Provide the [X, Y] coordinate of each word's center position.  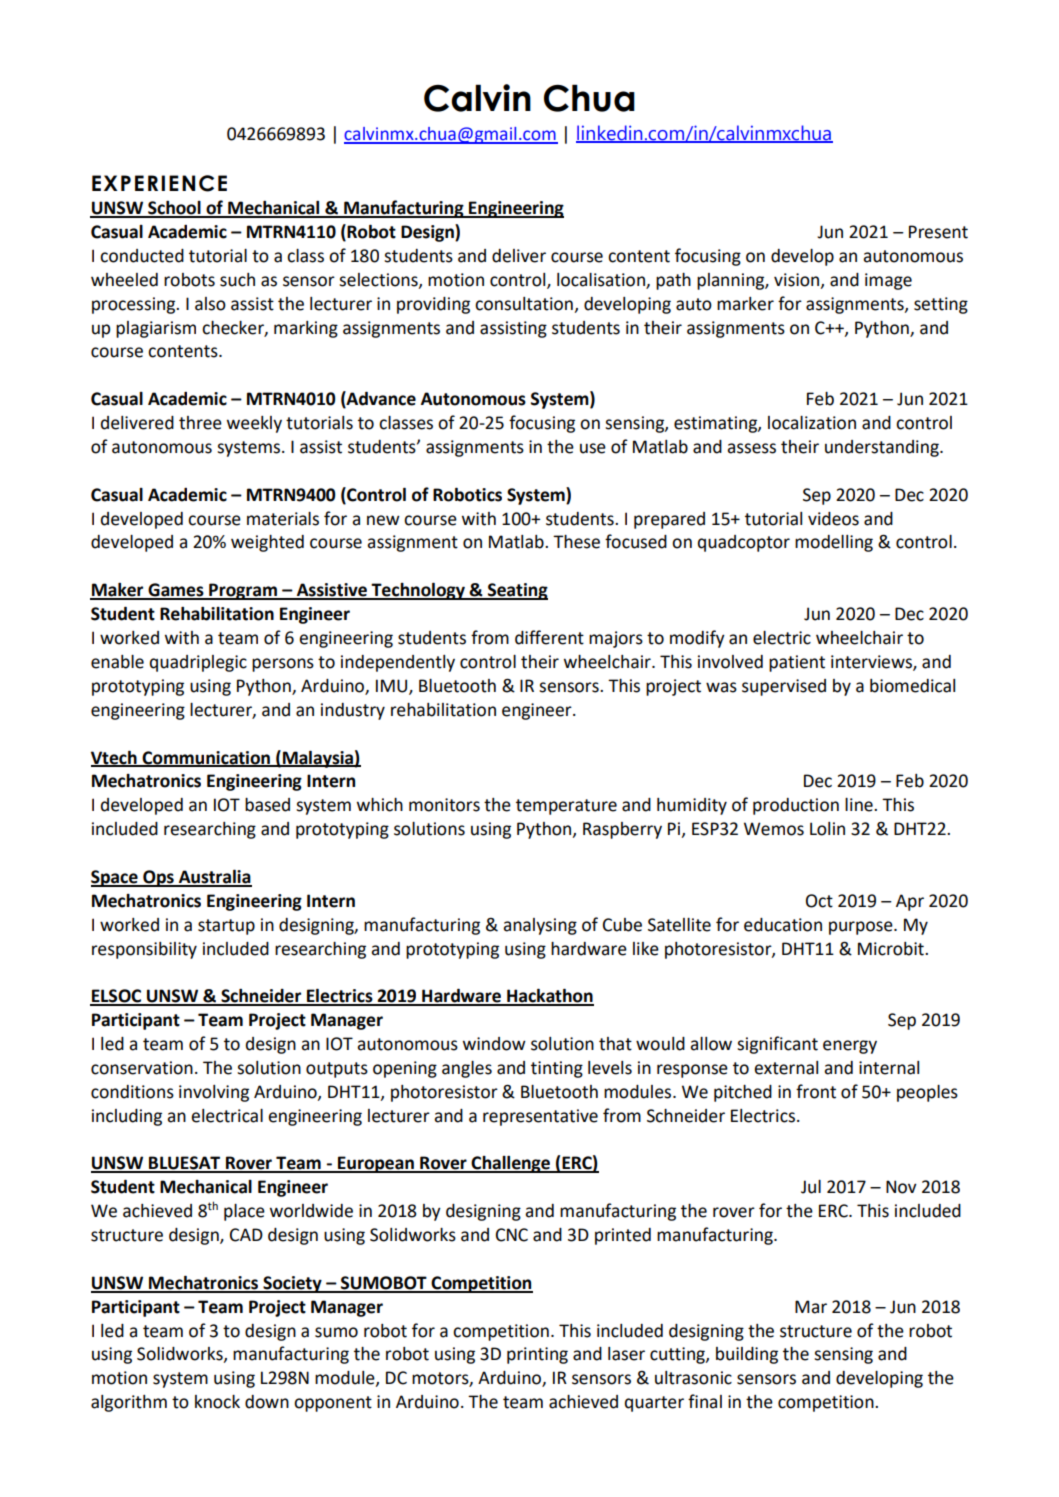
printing [537, 1355]
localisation [602, 281]
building [747, 1355]
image [888, 281]
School [174, 209]
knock [217, 1402]
